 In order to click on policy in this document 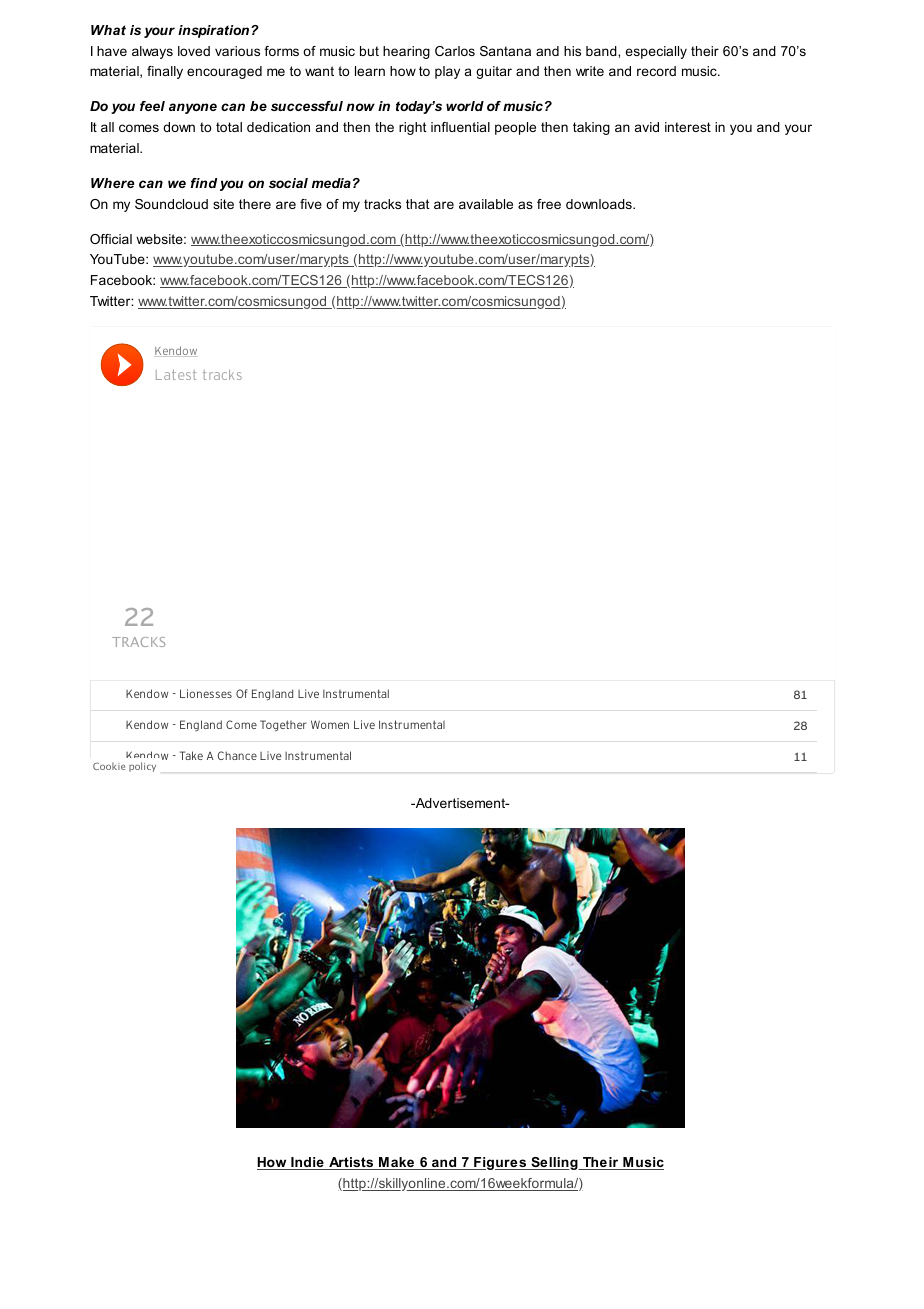, I will do `click(142, 767)`.
